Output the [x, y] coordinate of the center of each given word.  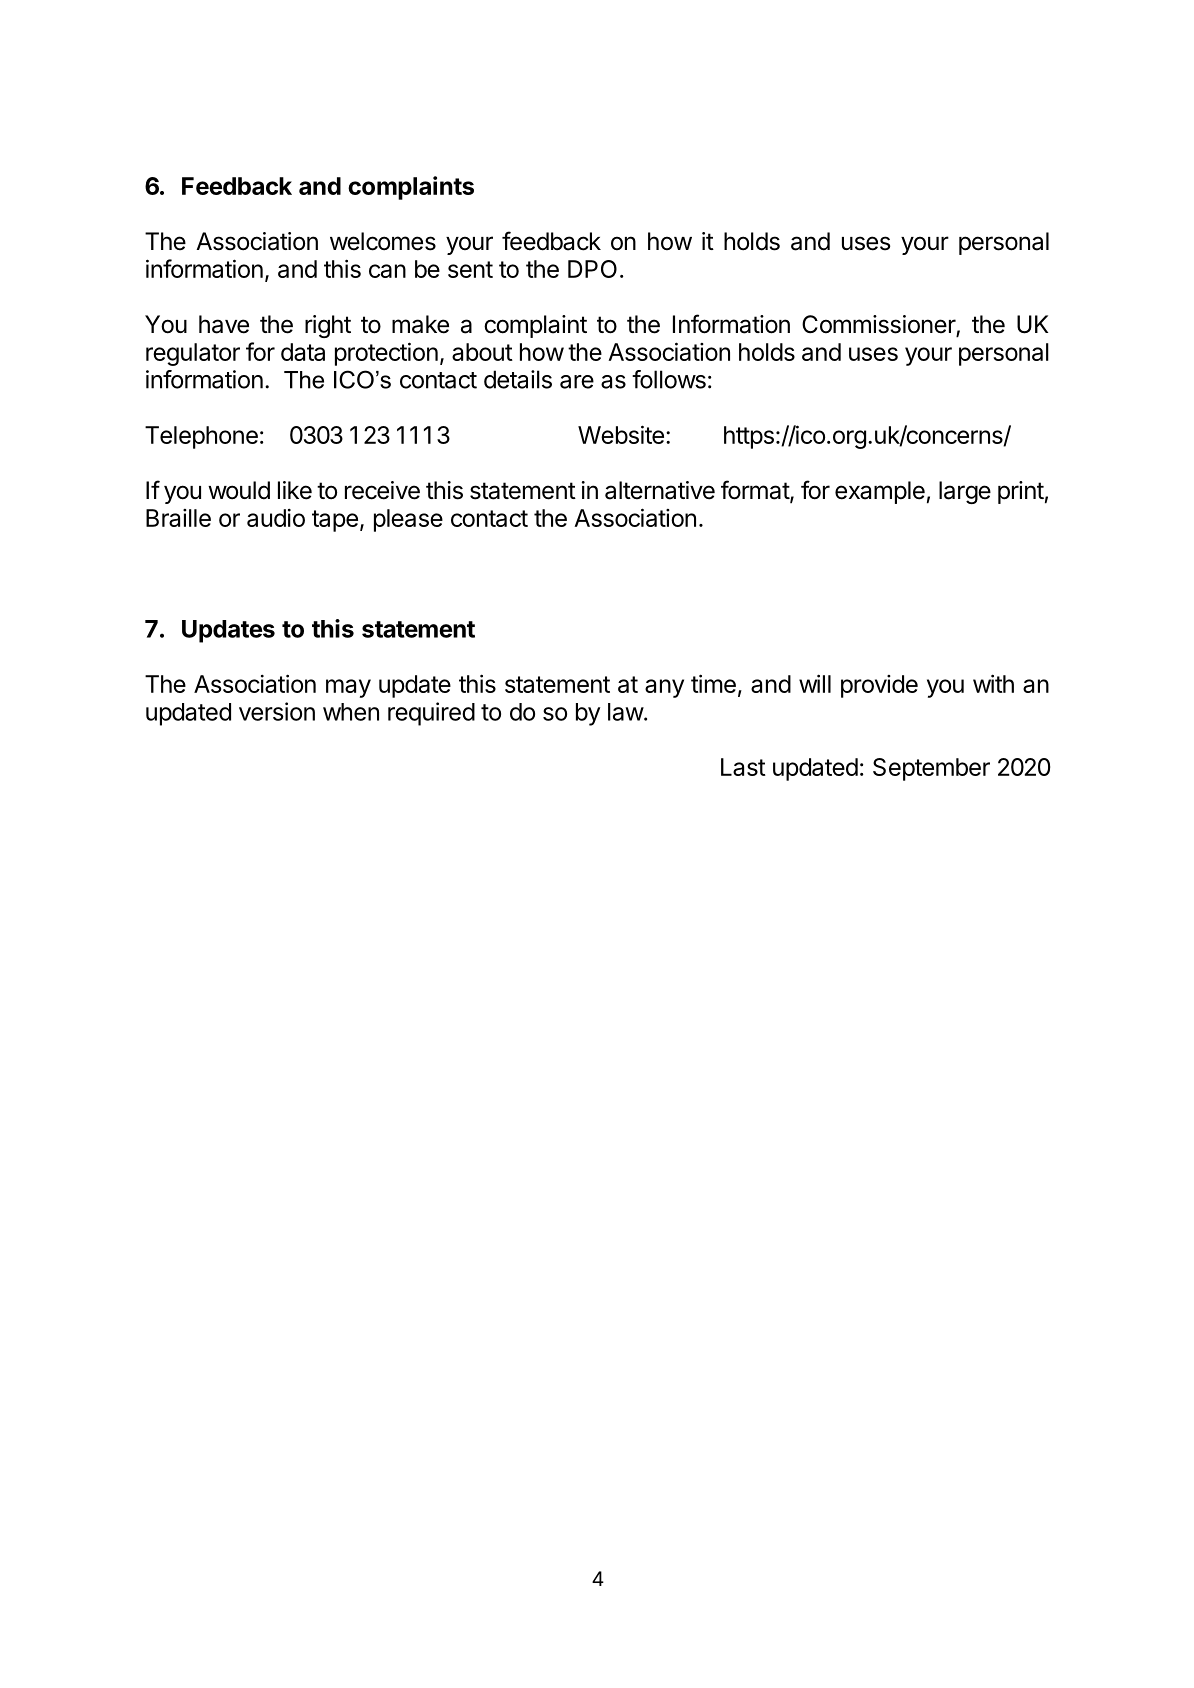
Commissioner [879, 325]
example [880, 492]
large [965, 492]
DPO [592, 269]
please [408, 520]
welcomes [383, 241]
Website [621, 434]
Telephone [201, 437]
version [277, 711]
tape [335, 521]
